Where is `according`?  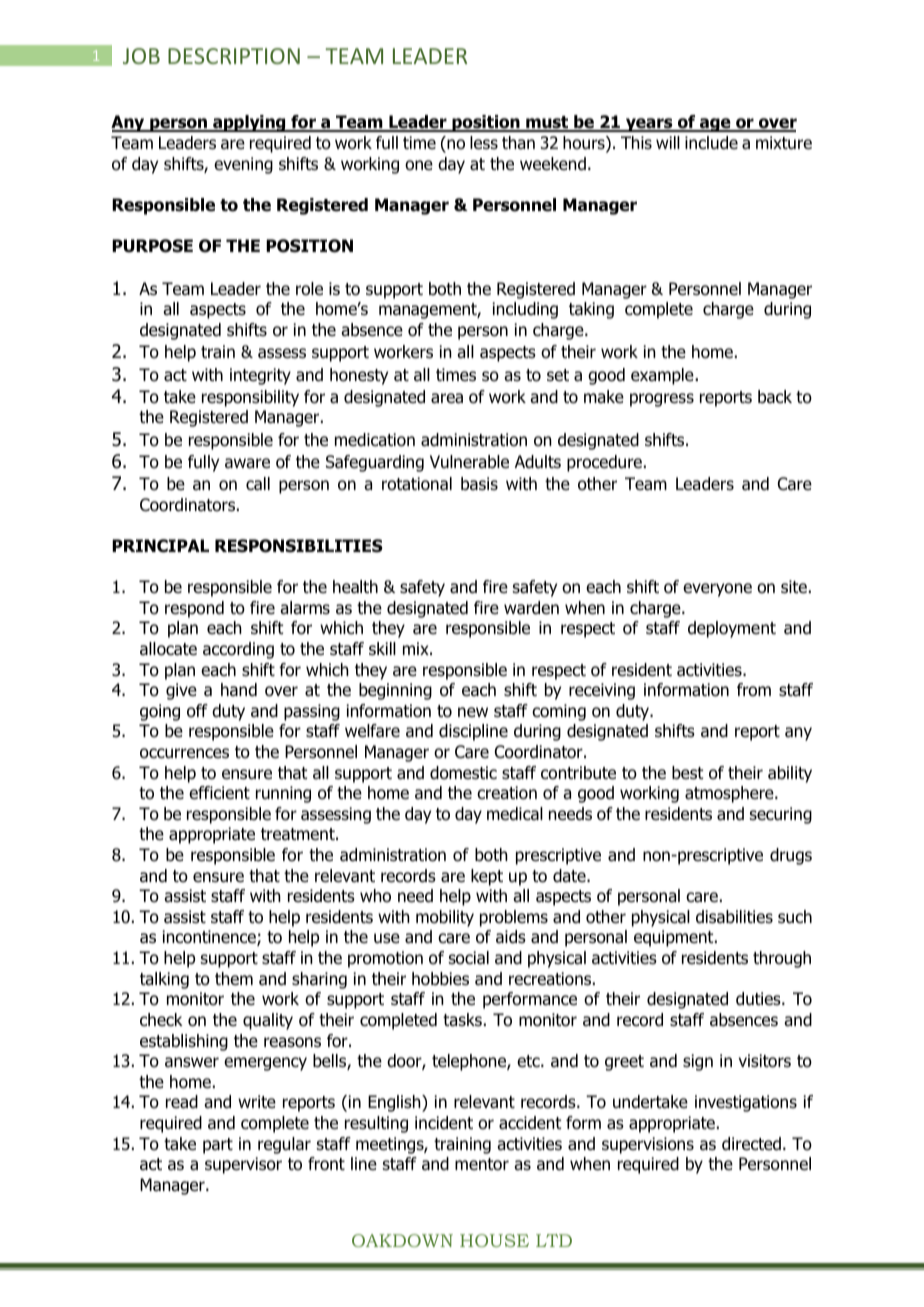
according is located at coordinates (238, 650).
